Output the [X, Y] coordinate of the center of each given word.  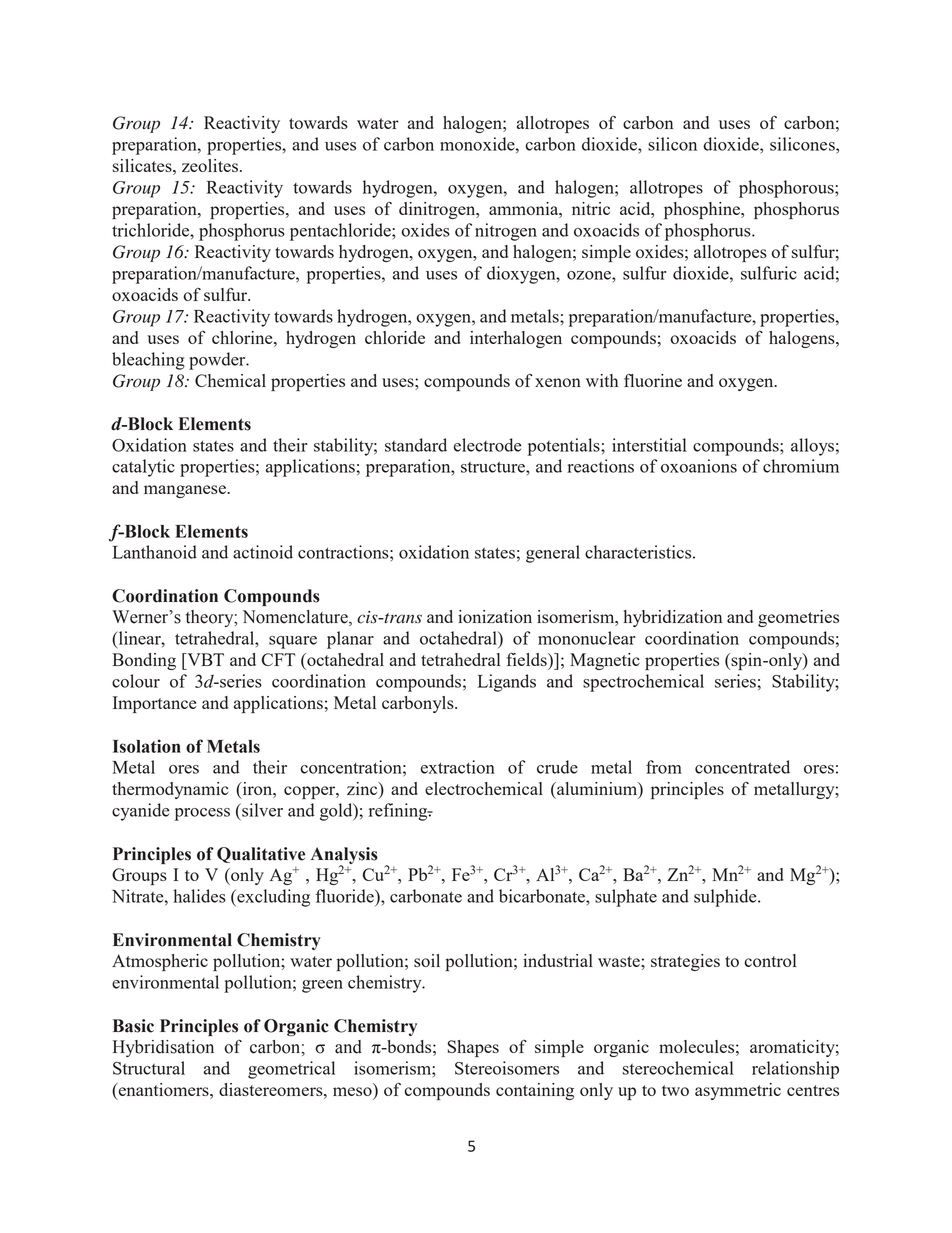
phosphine [703, 210]
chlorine [243, 337]
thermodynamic [170, 790]
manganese [186, 491]
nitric [591, 208]
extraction [458, 767]
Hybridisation [163, 1048]
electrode [488, 445]
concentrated [742, 767]
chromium [801, 466]
